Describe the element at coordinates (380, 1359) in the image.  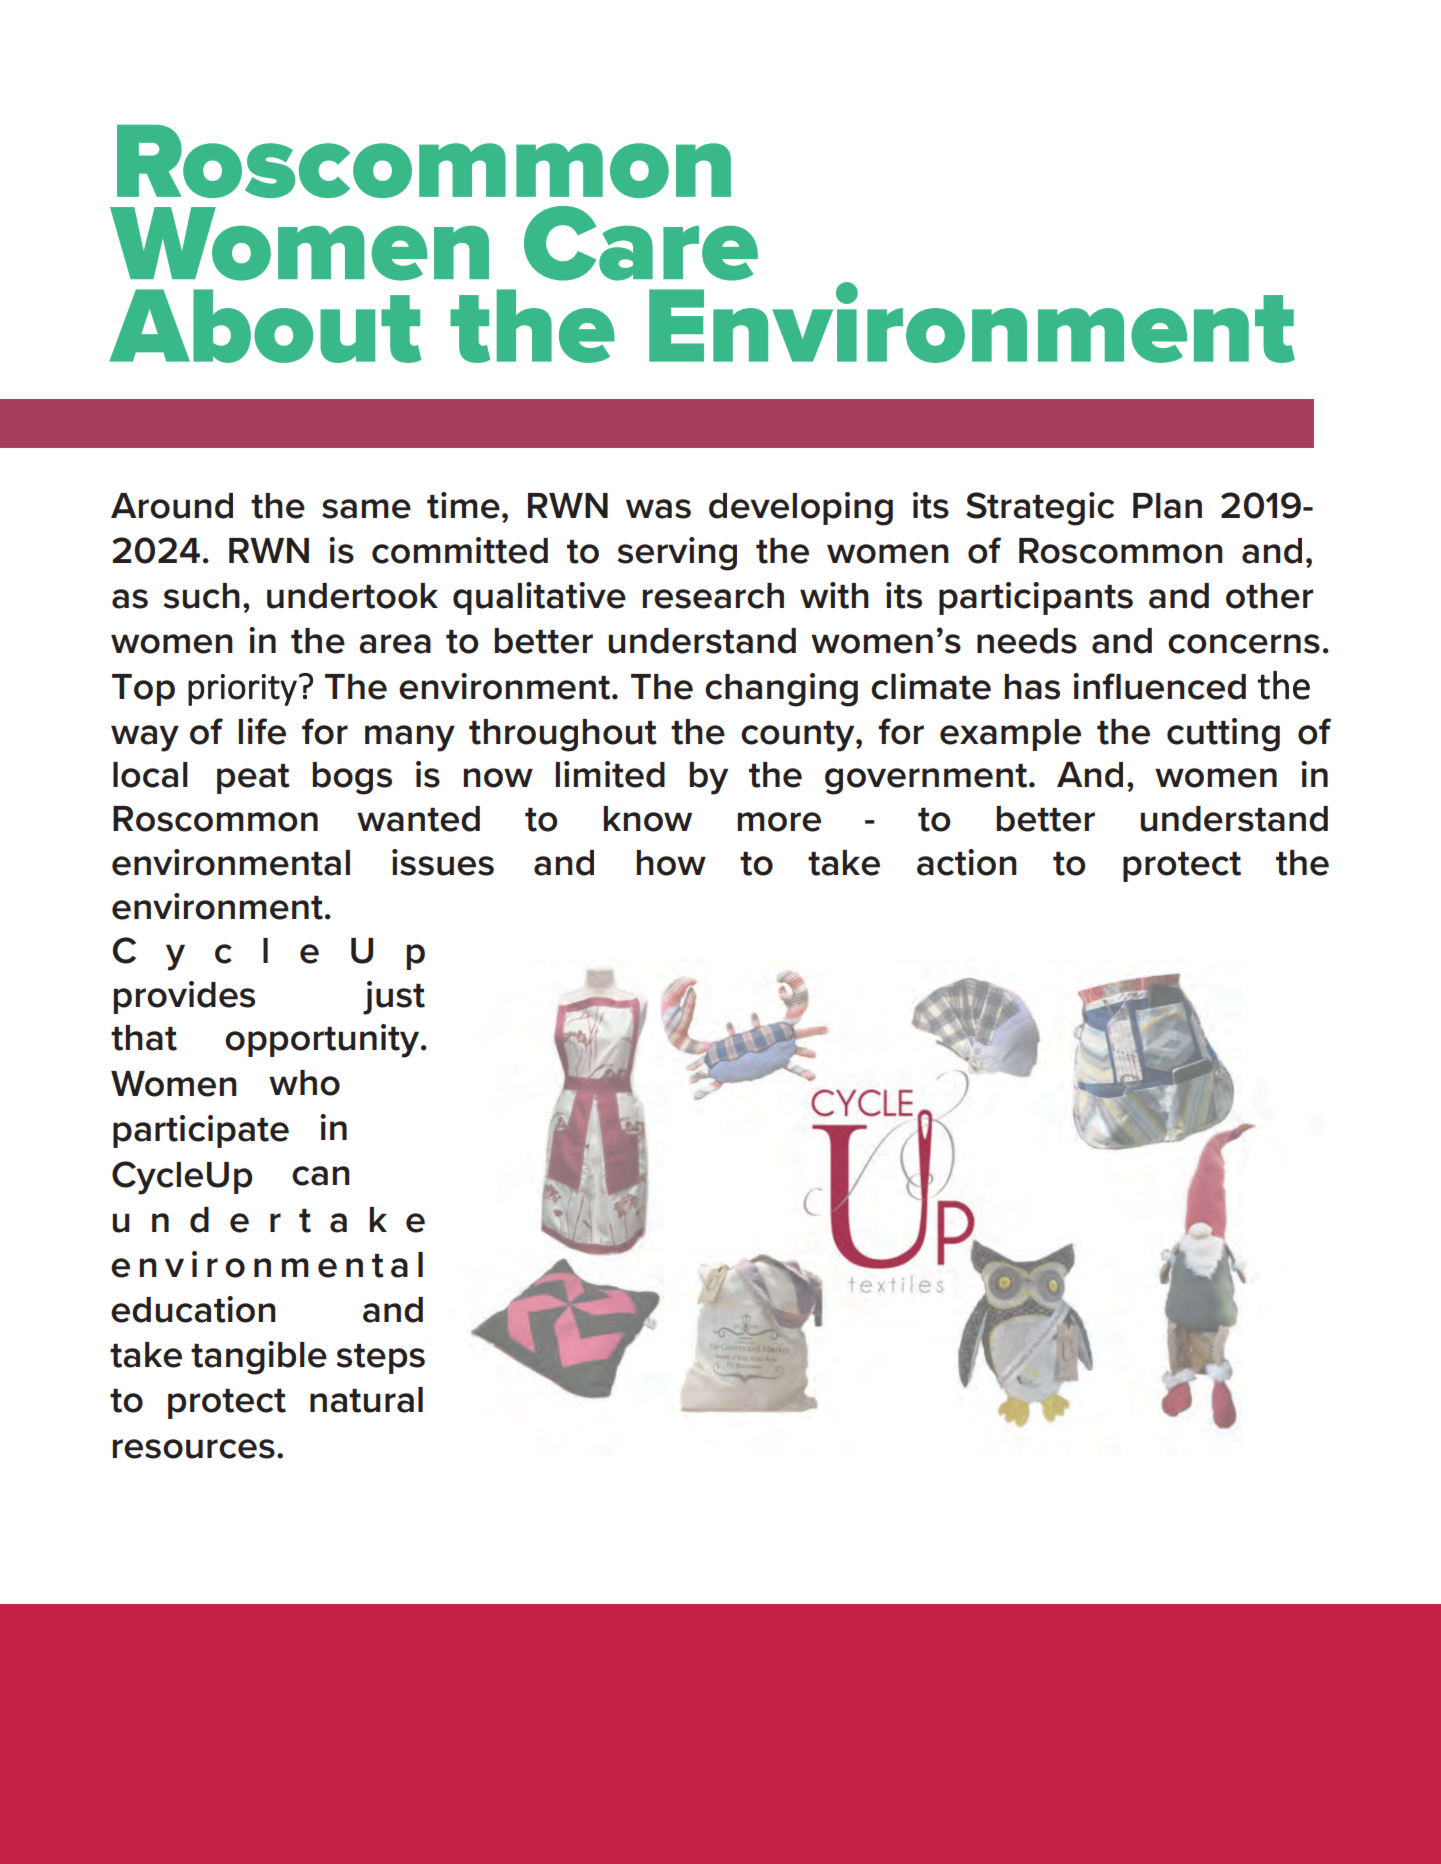
I see `steps` at that location.
